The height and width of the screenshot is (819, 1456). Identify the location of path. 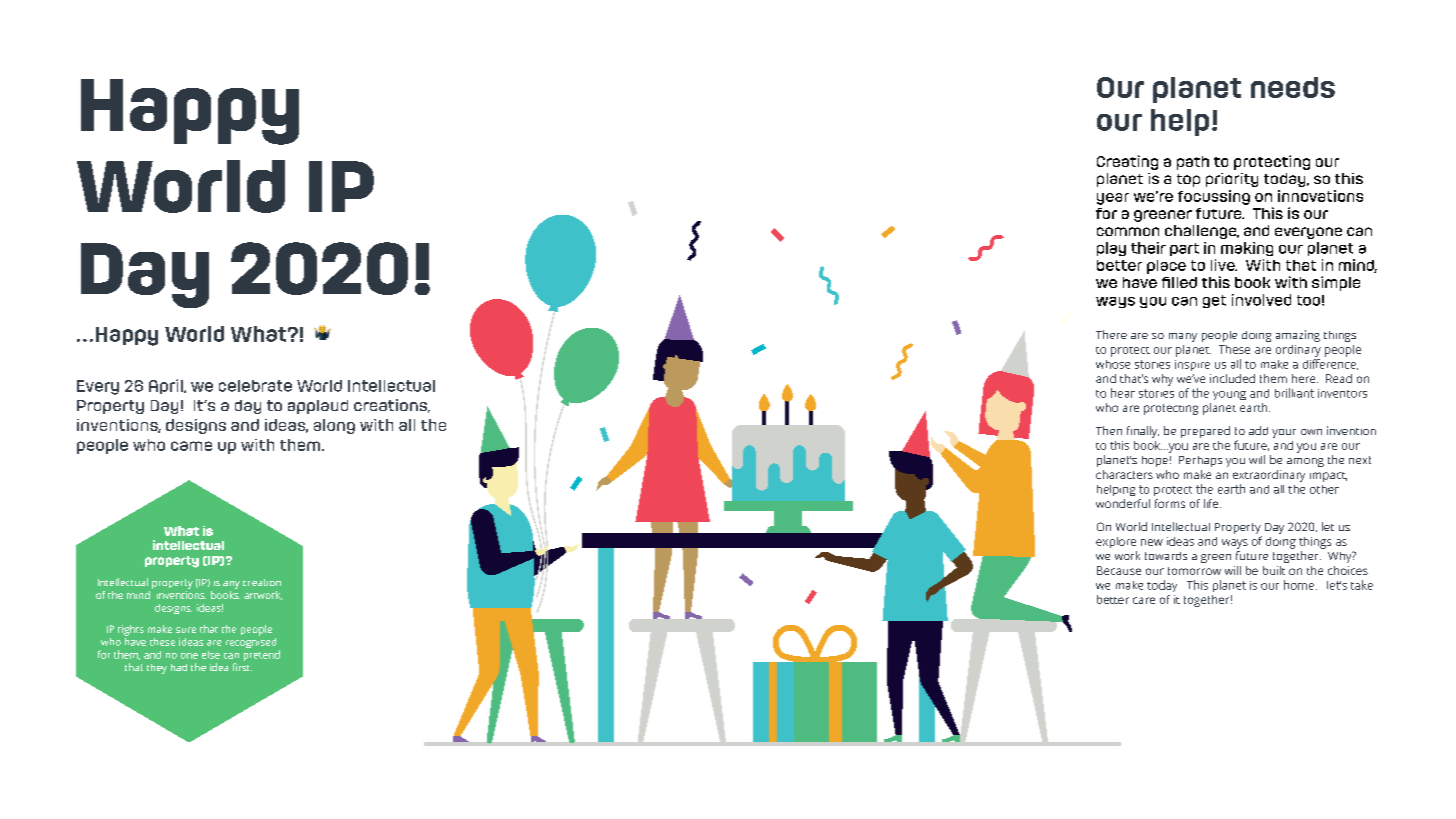
(1193, 163).
